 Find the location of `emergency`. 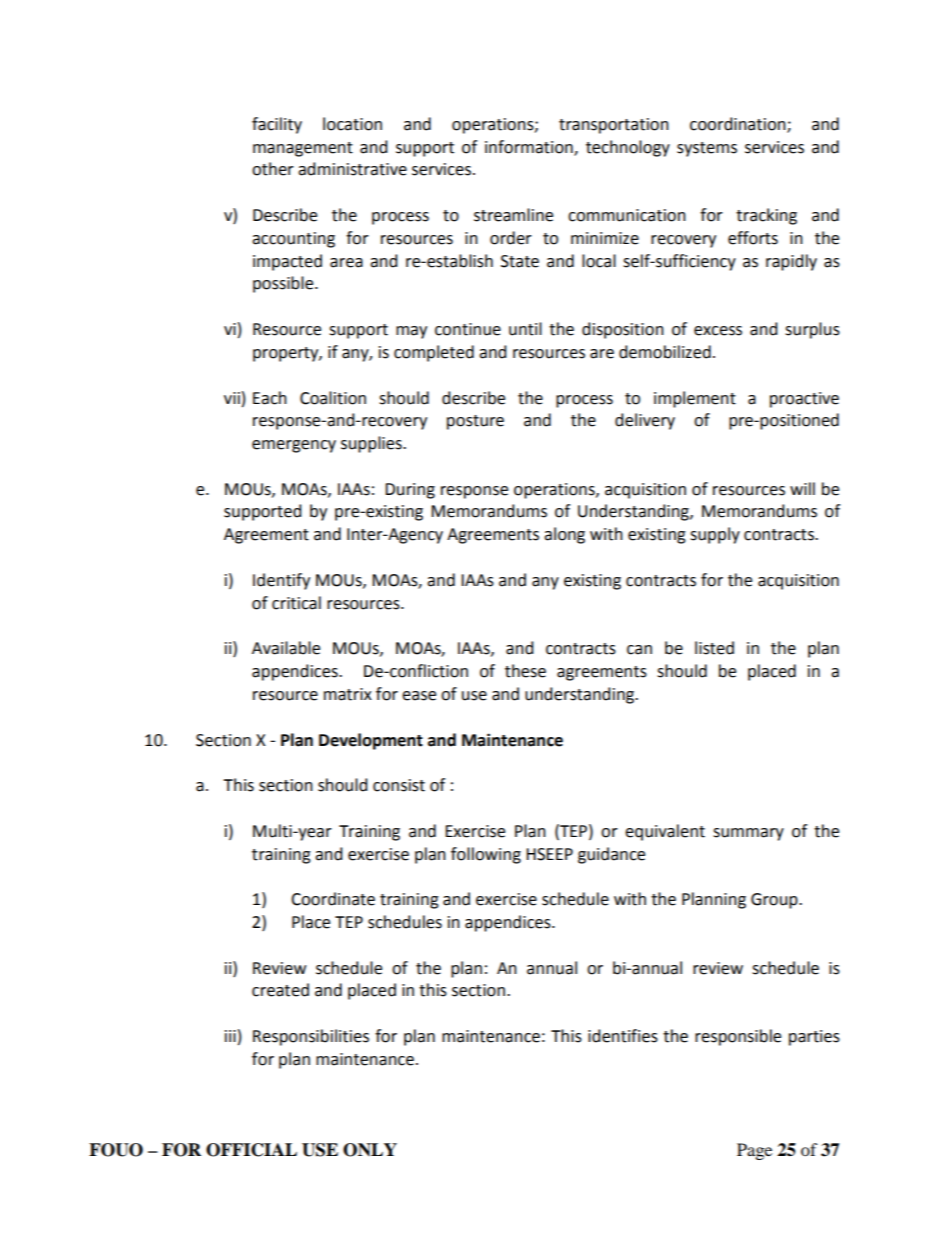

emergency is located at coordinates (294, 446).
